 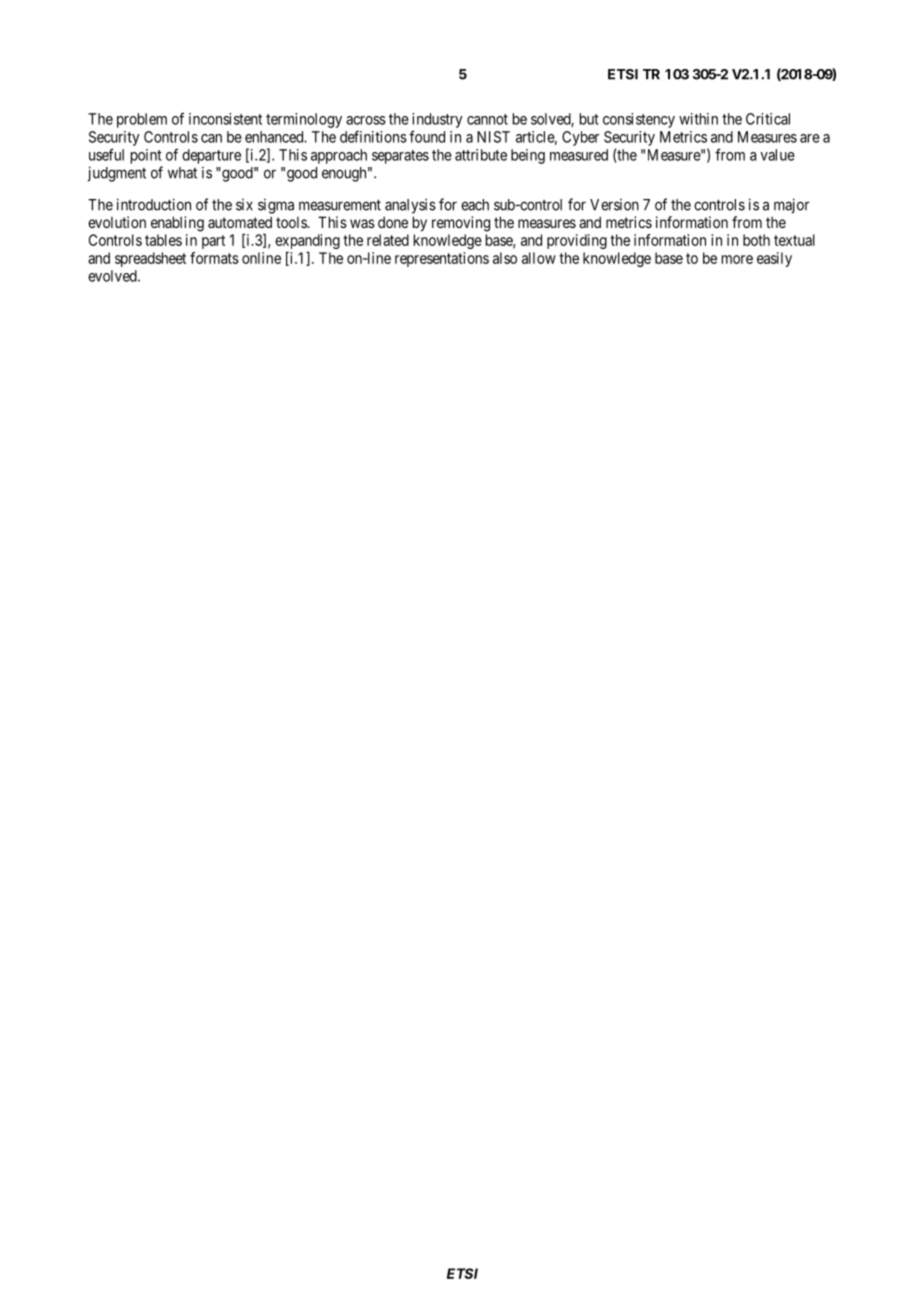 What do you see at coordinates (214, 258) in the screenshot?
I see `formats` at bounding box center [214, 258].
